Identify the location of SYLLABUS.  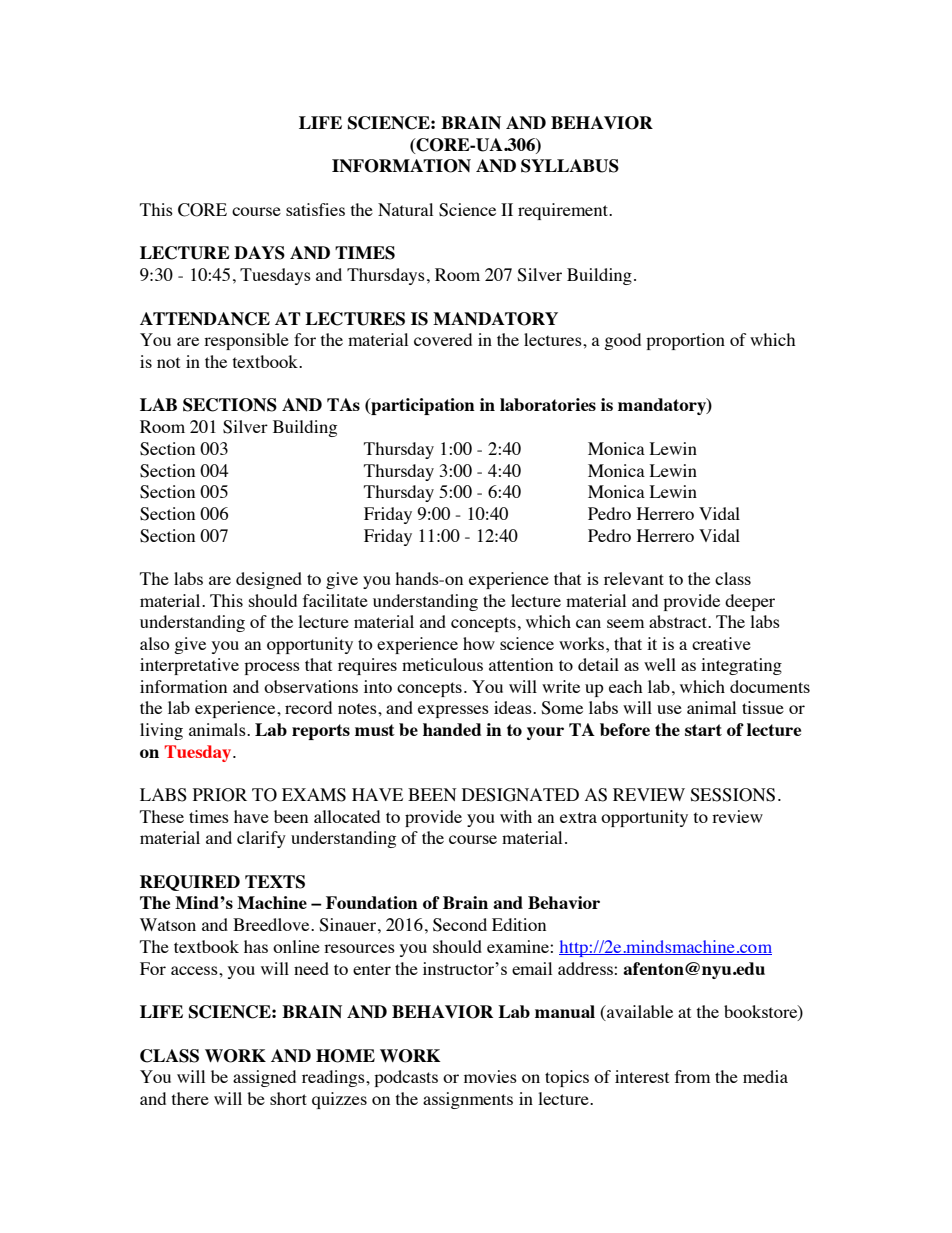
(570, 166).
